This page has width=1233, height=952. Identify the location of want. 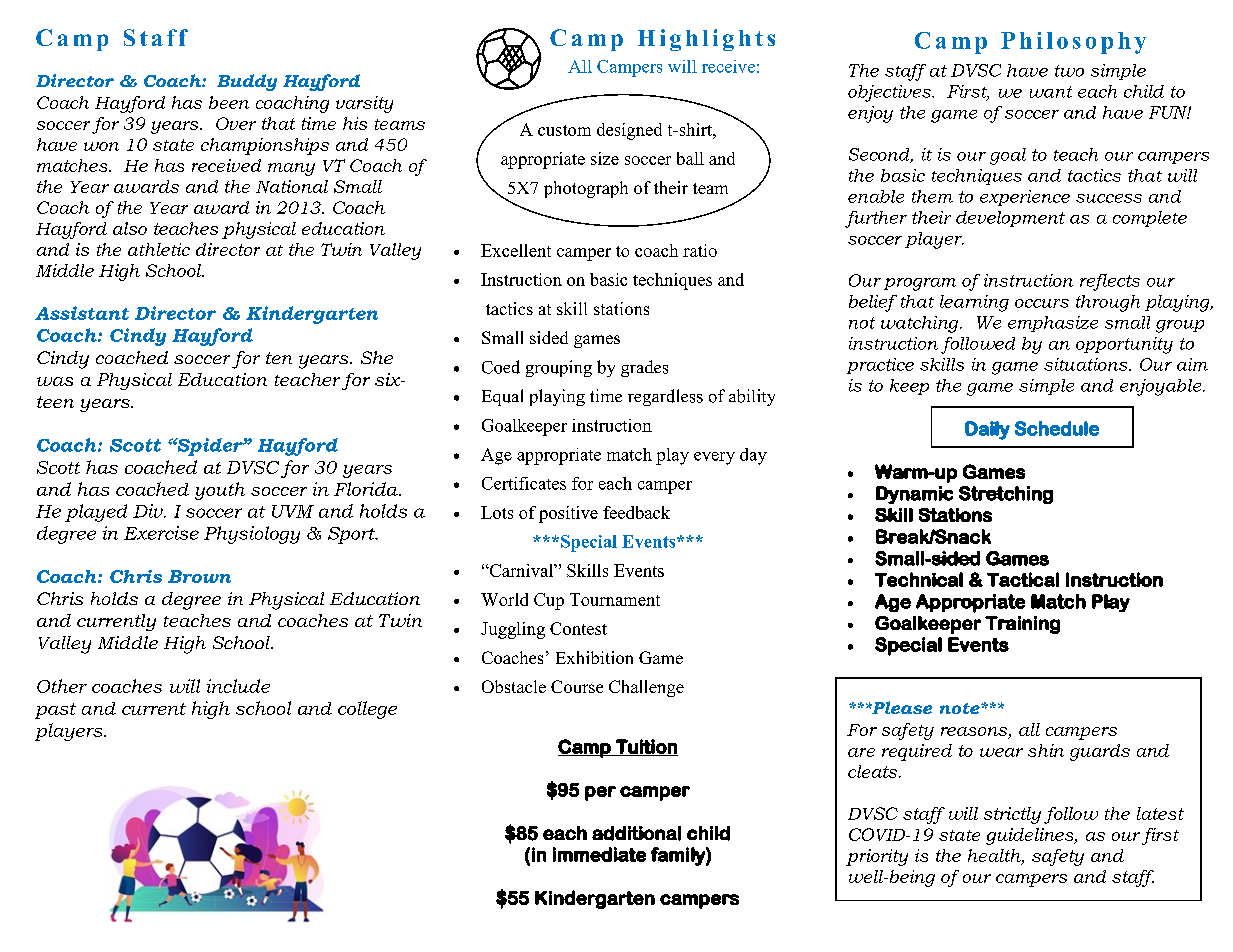
(1051, 92).
